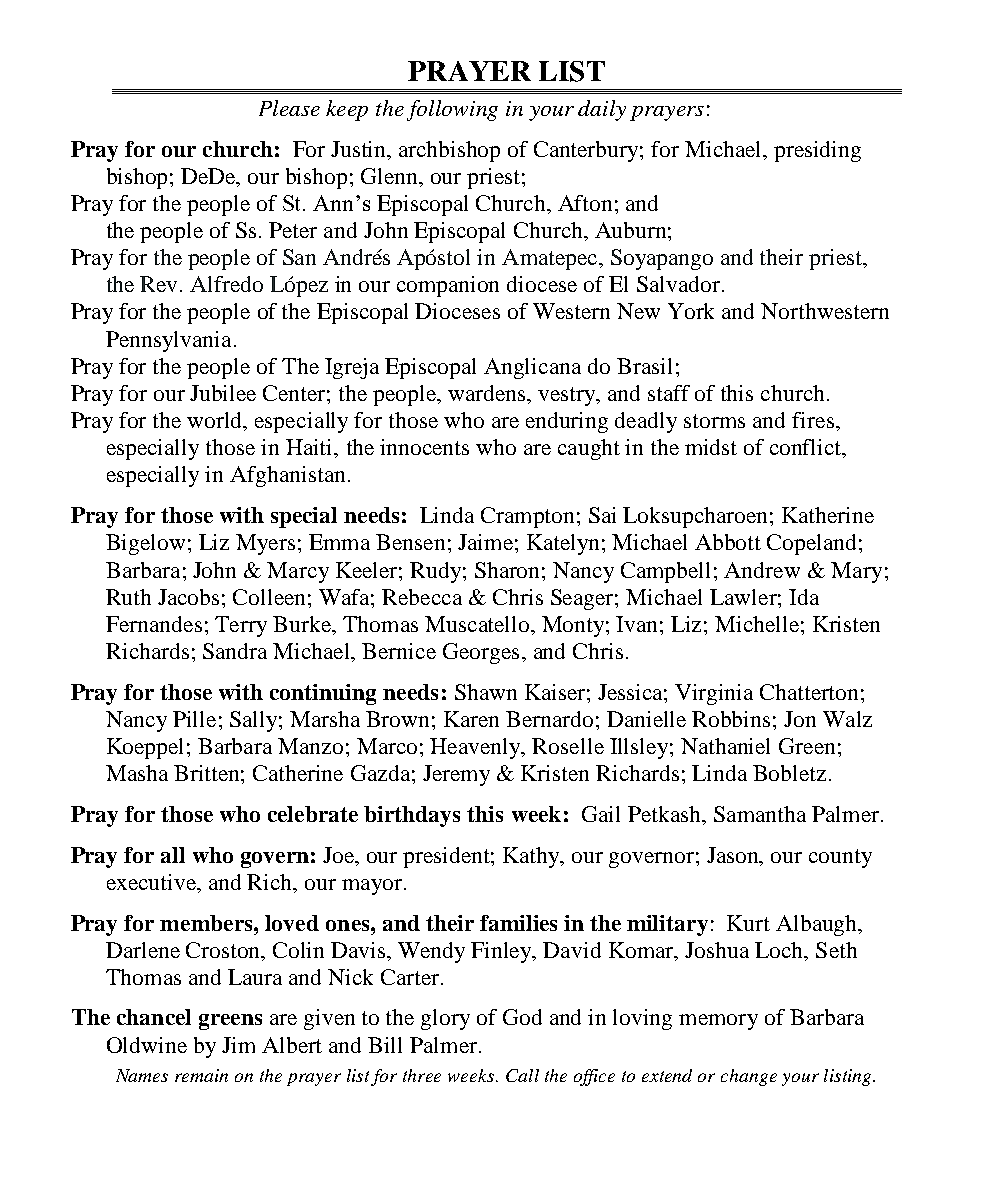 Image resolution: width=991 pixels, height=1204 pixels. What do you see at coordinates (817, 151) in the image?
I see `presiding` at bounding box center [817, 151].
